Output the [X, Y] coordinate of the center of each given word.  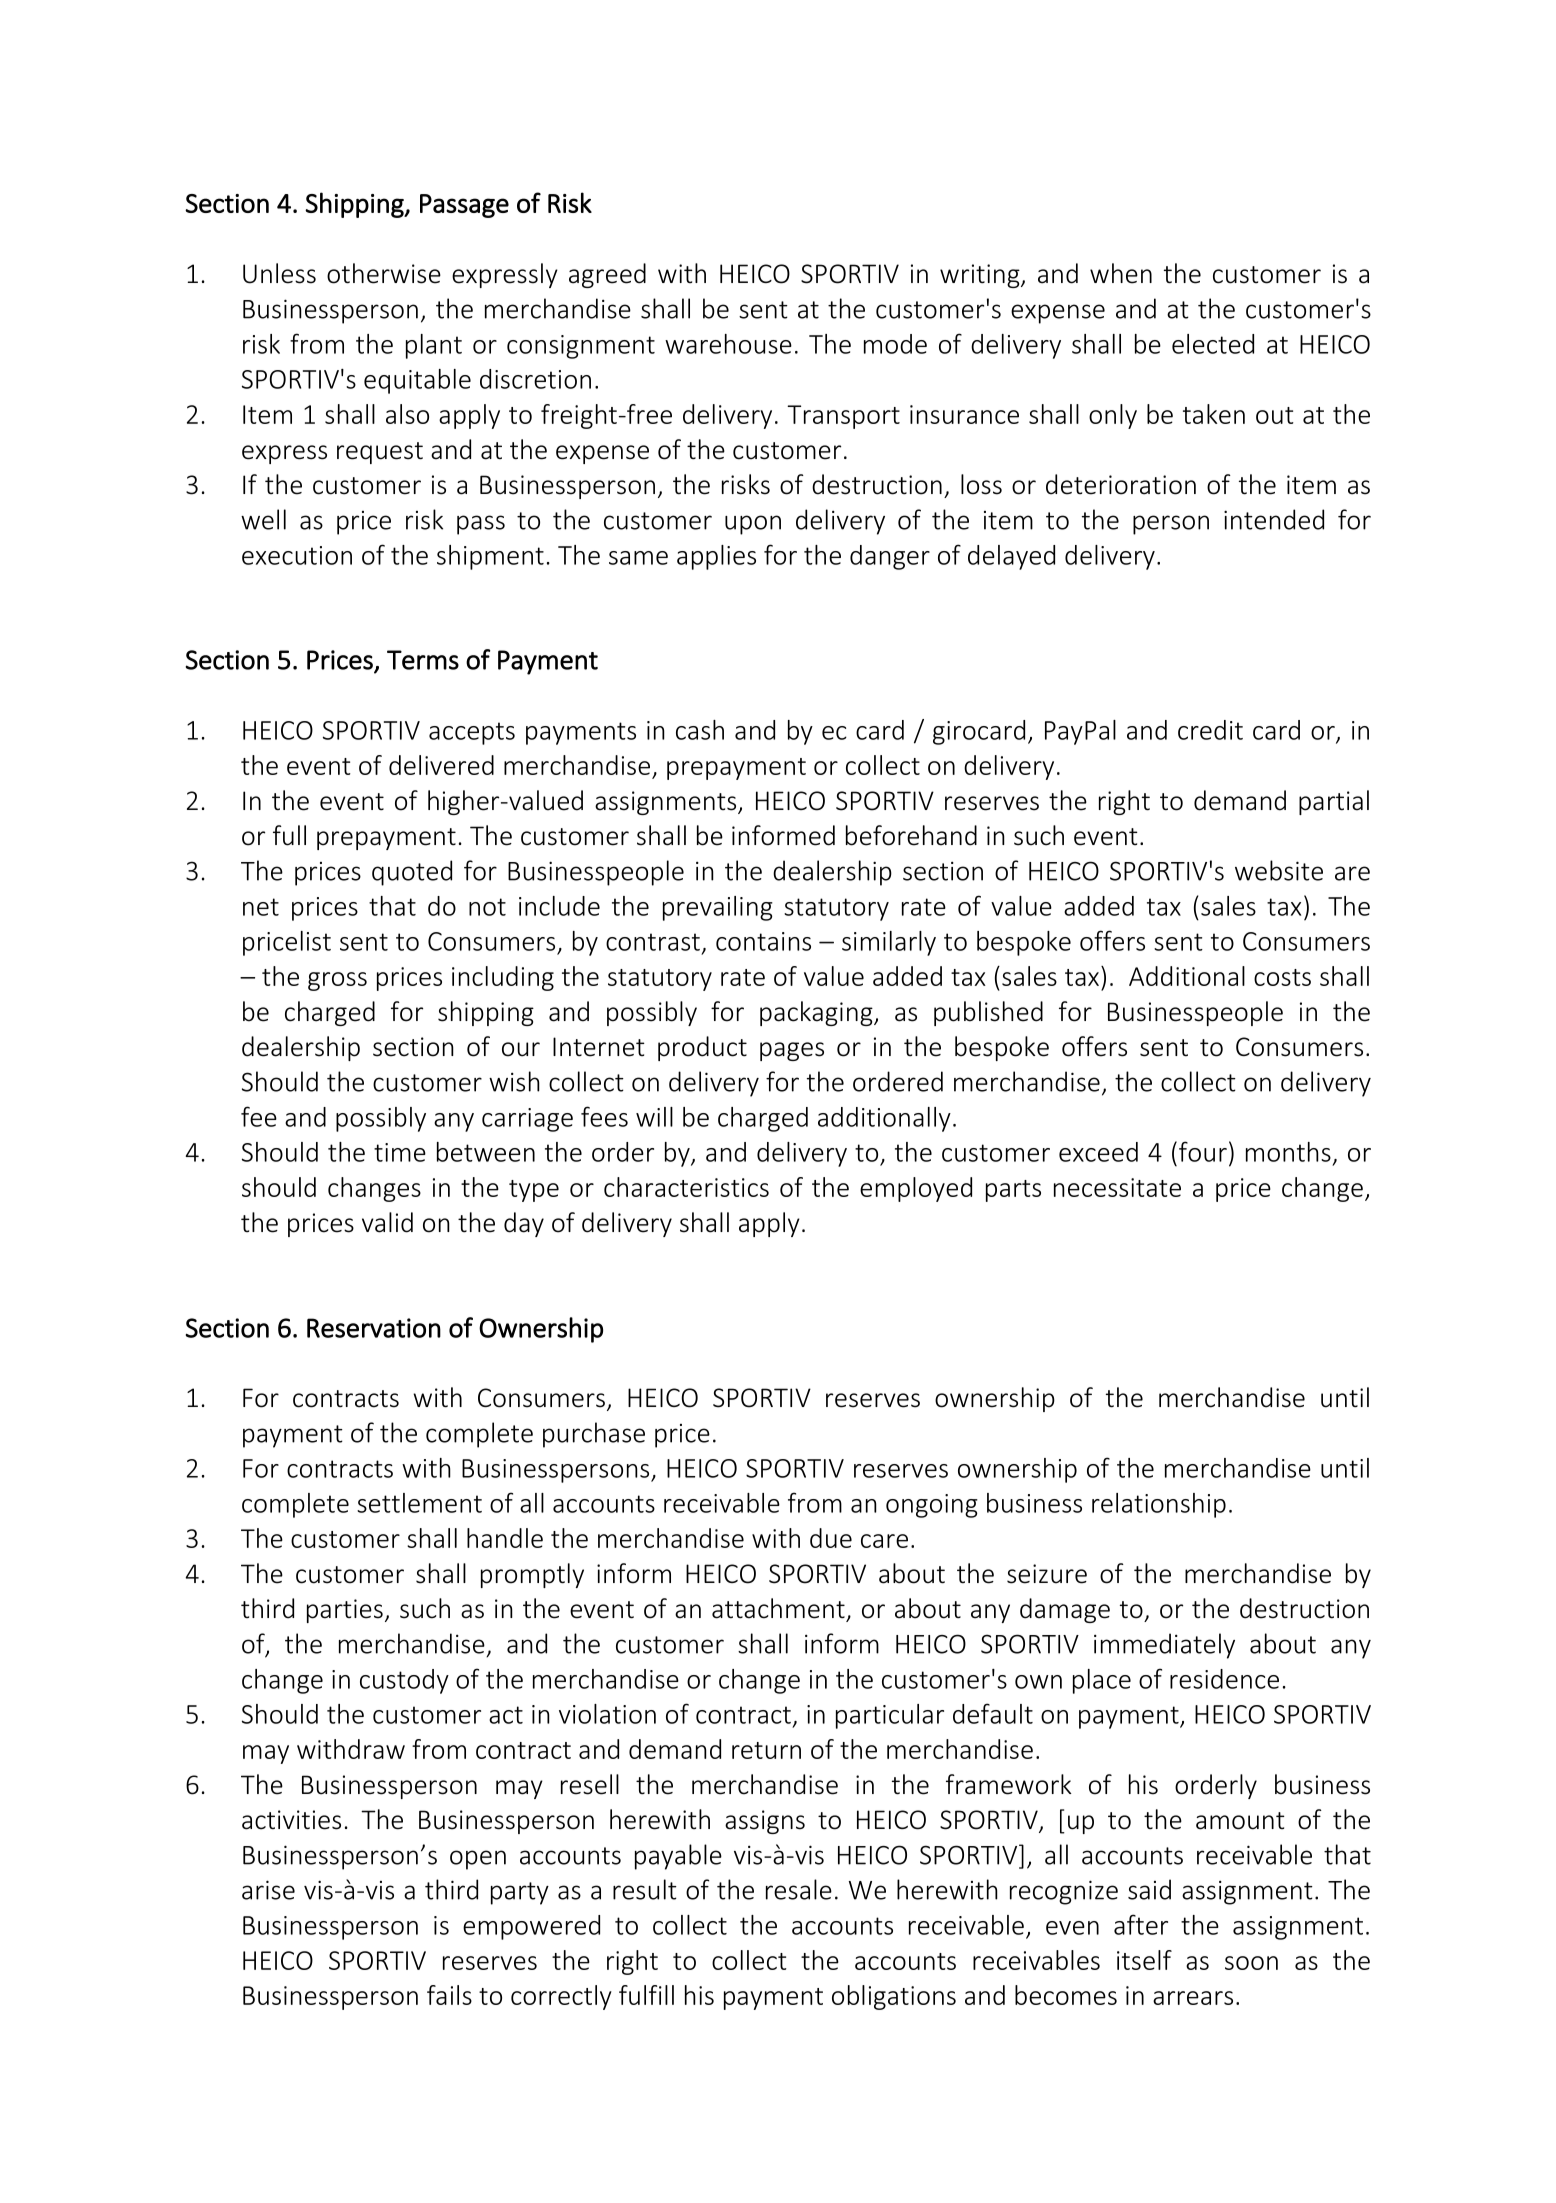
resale [799, 1889]
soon [1251, 1963]
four [1203, 1151]
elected [1213, 344]
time [400, 1152]
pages [792, 1051]
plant [434, 346]
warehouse [728, 344]
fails [449, 1995]
